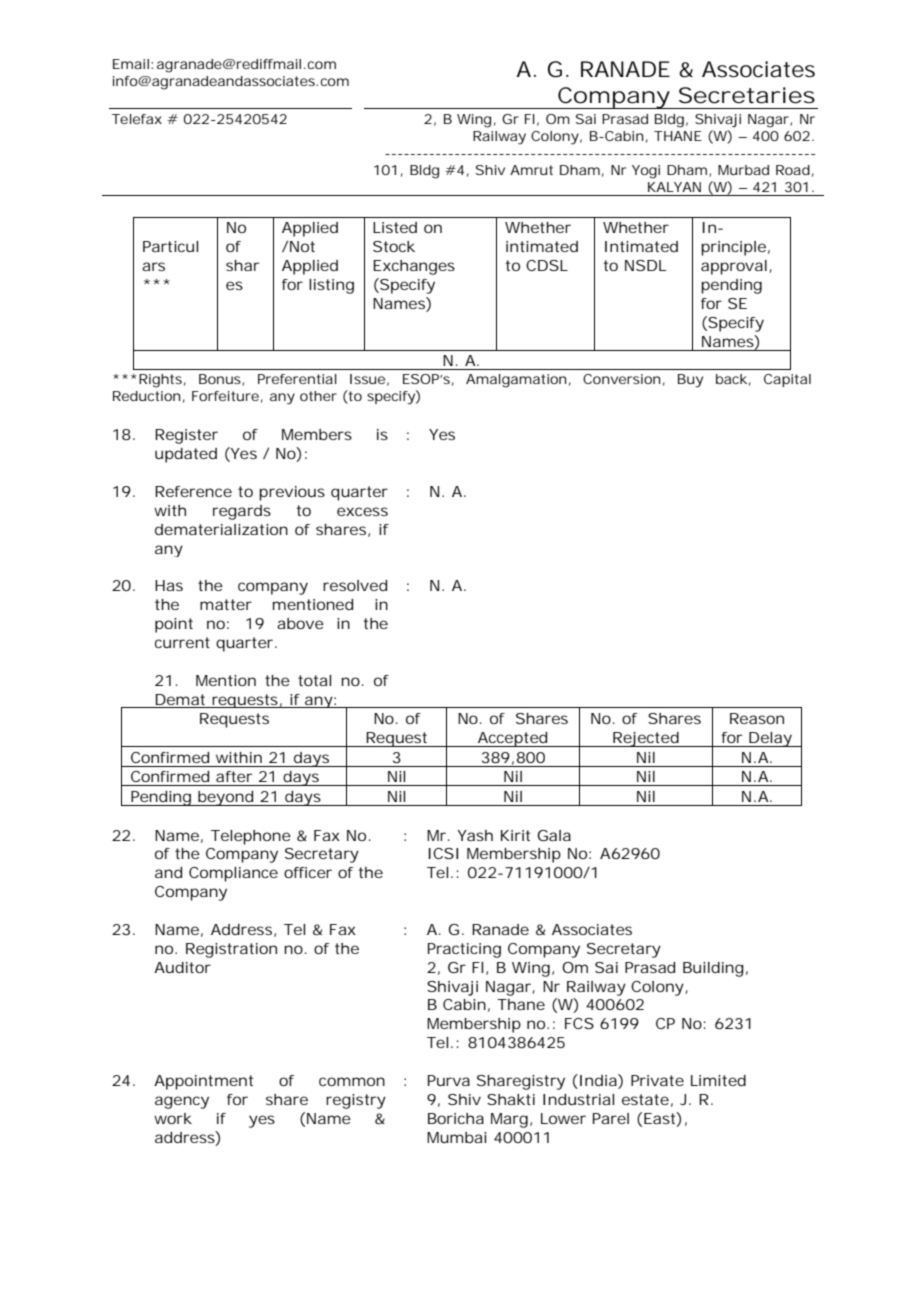  Describe the element at coordinates (395, 227) in the screenshot. I see `Listed` at that location.
